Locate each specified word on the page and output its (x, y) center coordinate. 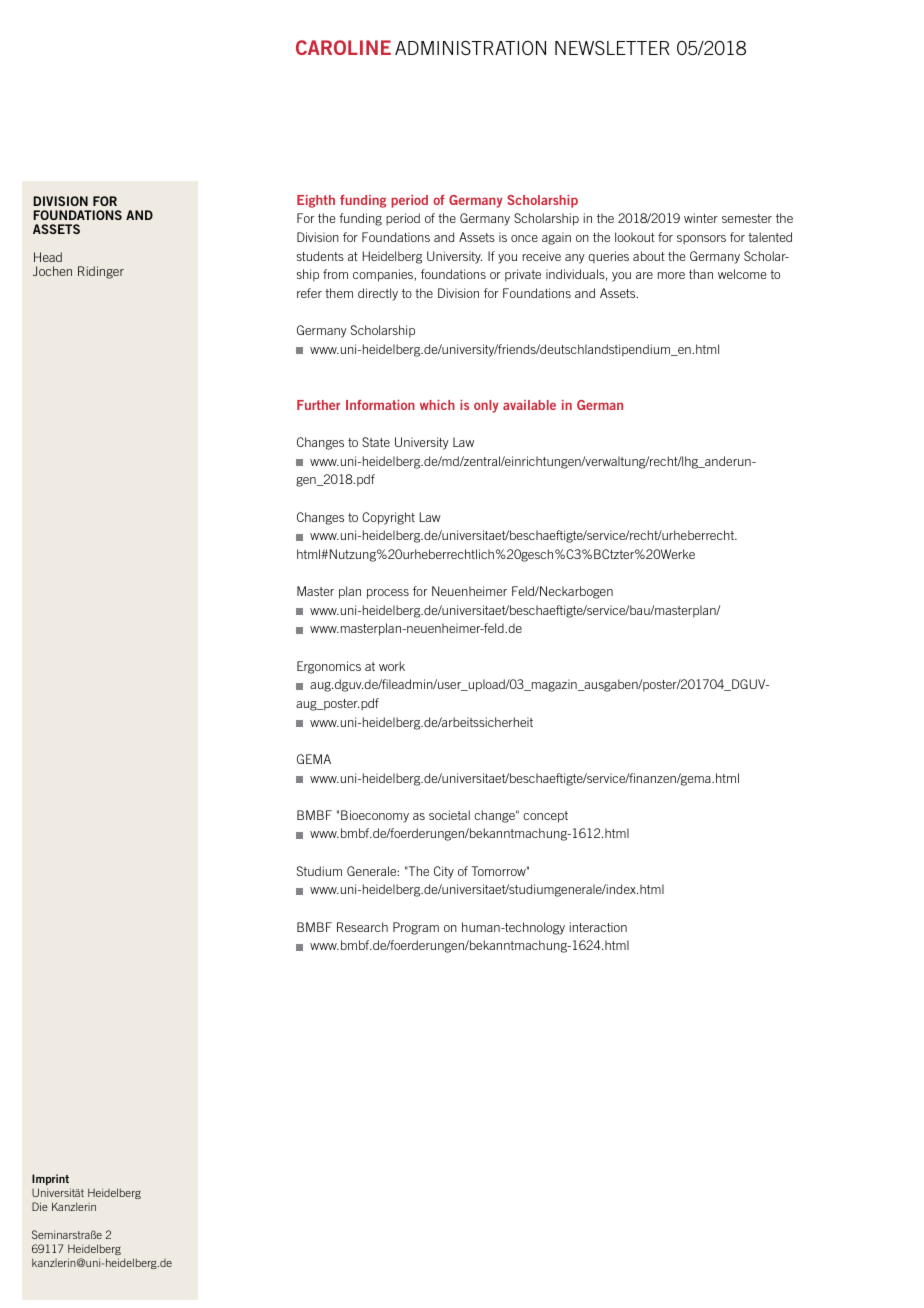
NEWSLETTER (612, 48)
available (529, 405)
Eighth (316, 201)
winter (701, 218)
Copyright (388, 518)
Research (362, 927)
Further (318, 405)
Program (416, 928)
